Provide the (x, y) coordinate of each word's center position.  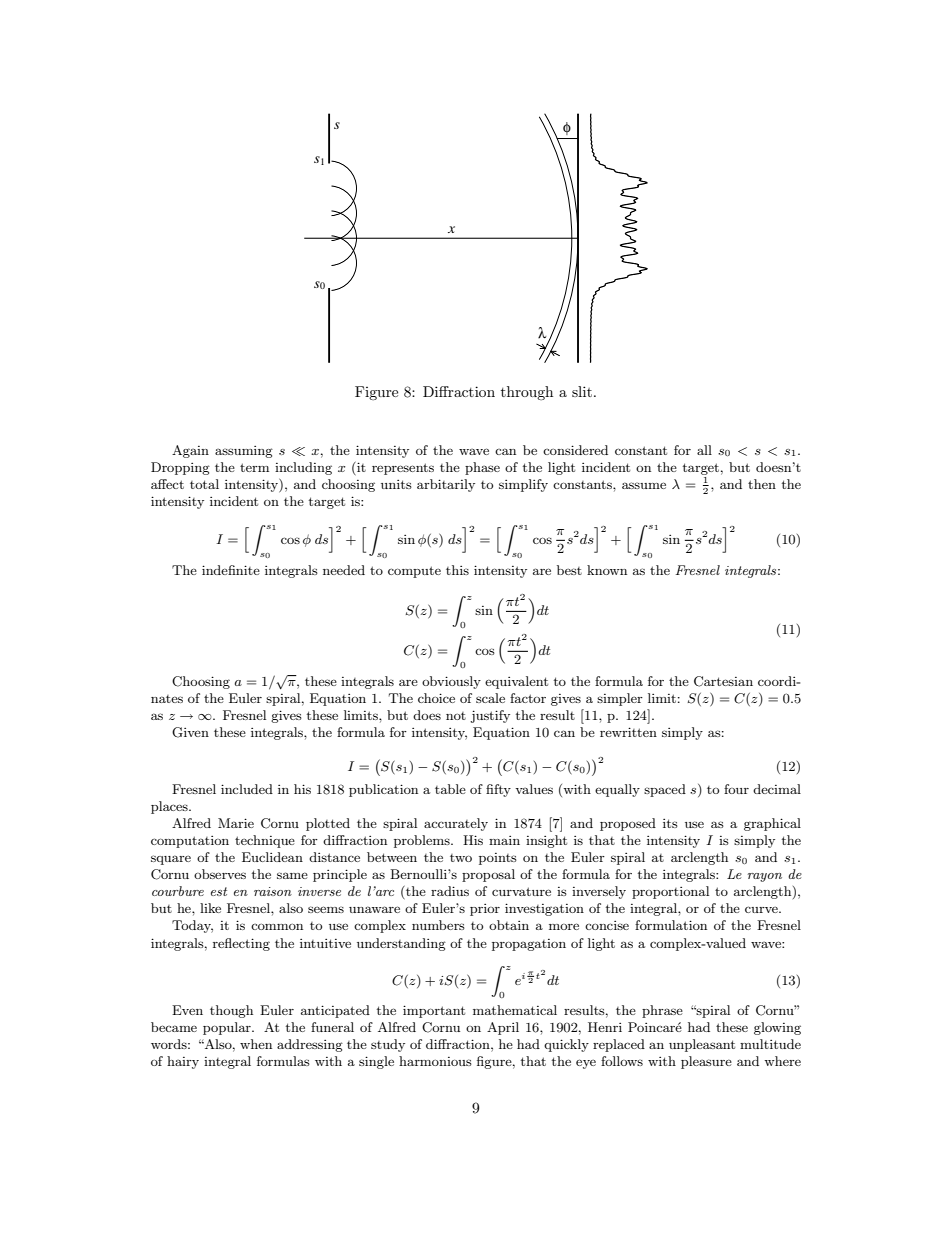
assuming (244, 452)
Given (190, 732)
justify (490, 716)
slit (582, 391)
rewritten (628, 732)
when (256, 1044)
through (527, 393)
